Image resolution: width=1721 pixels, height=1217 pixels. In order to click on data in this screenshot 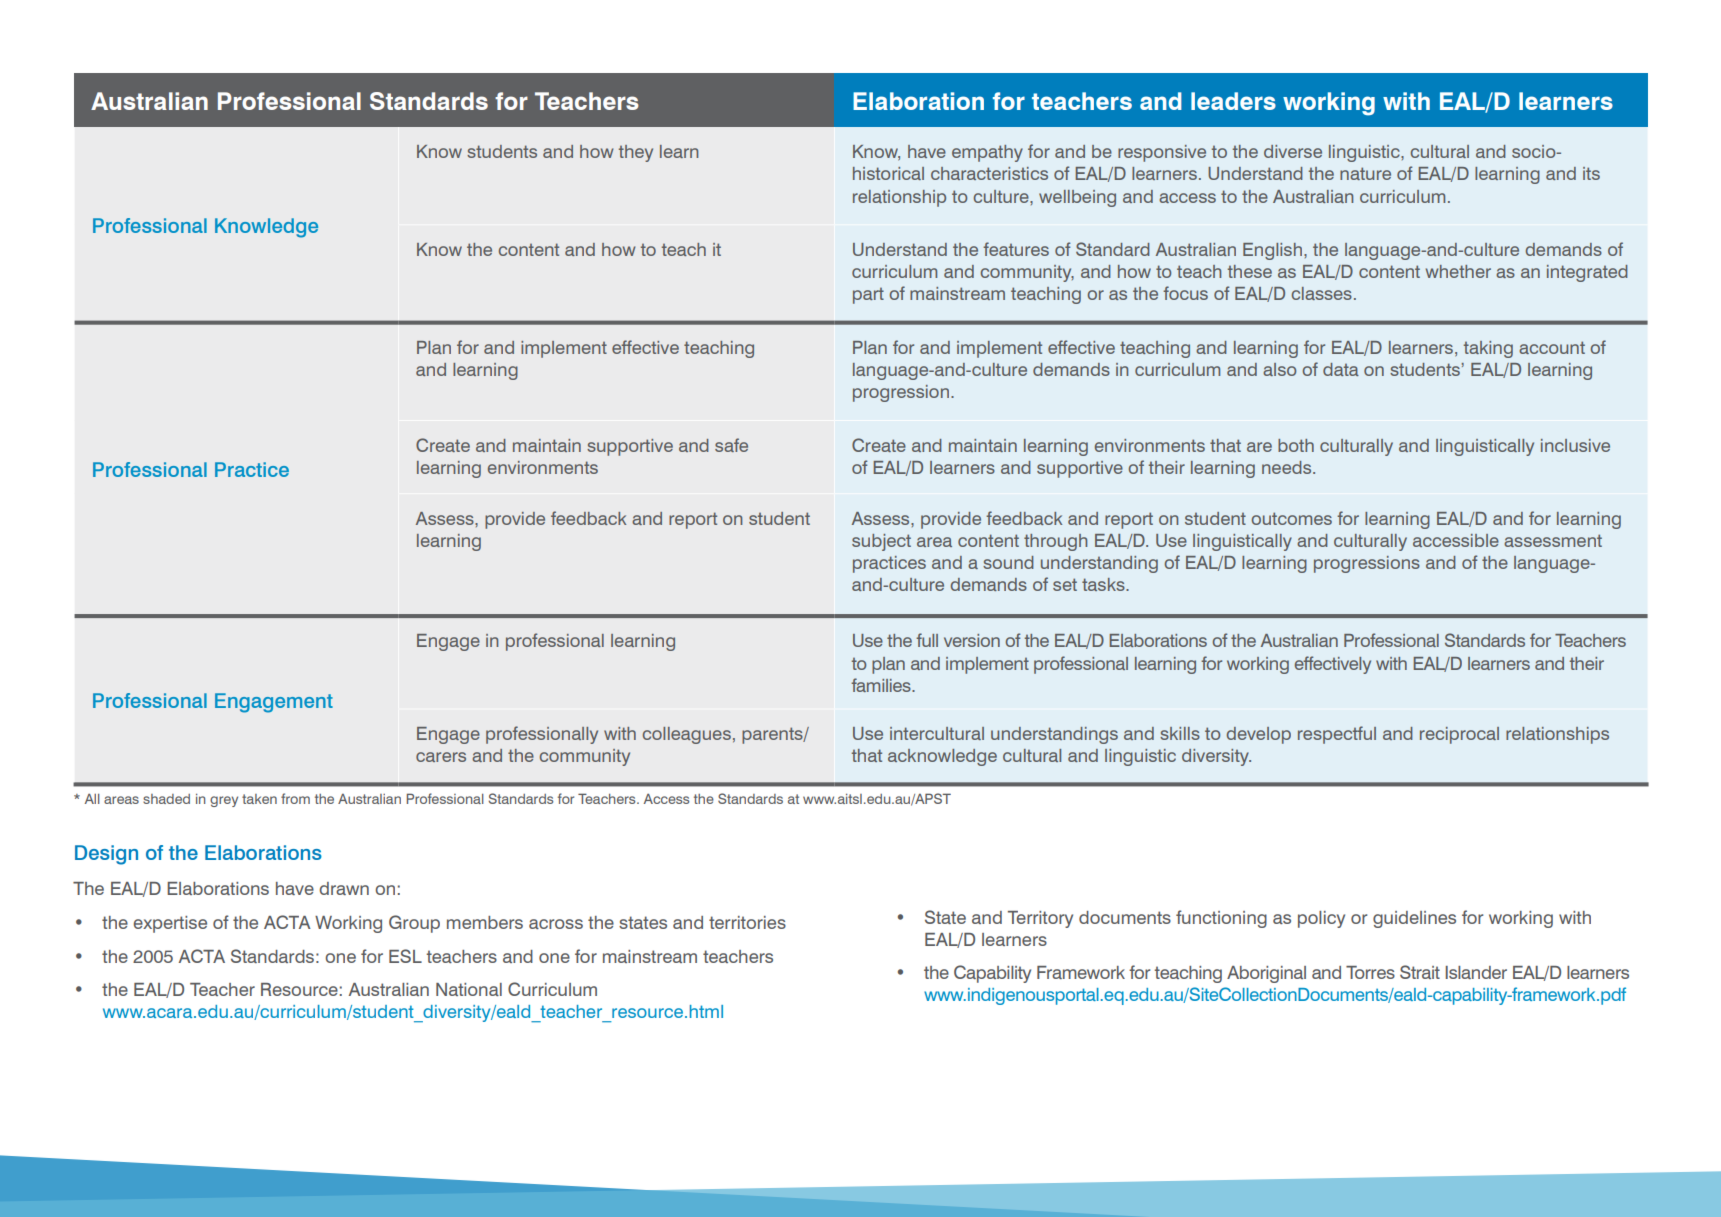, I will do `click(1341, 369)`.
